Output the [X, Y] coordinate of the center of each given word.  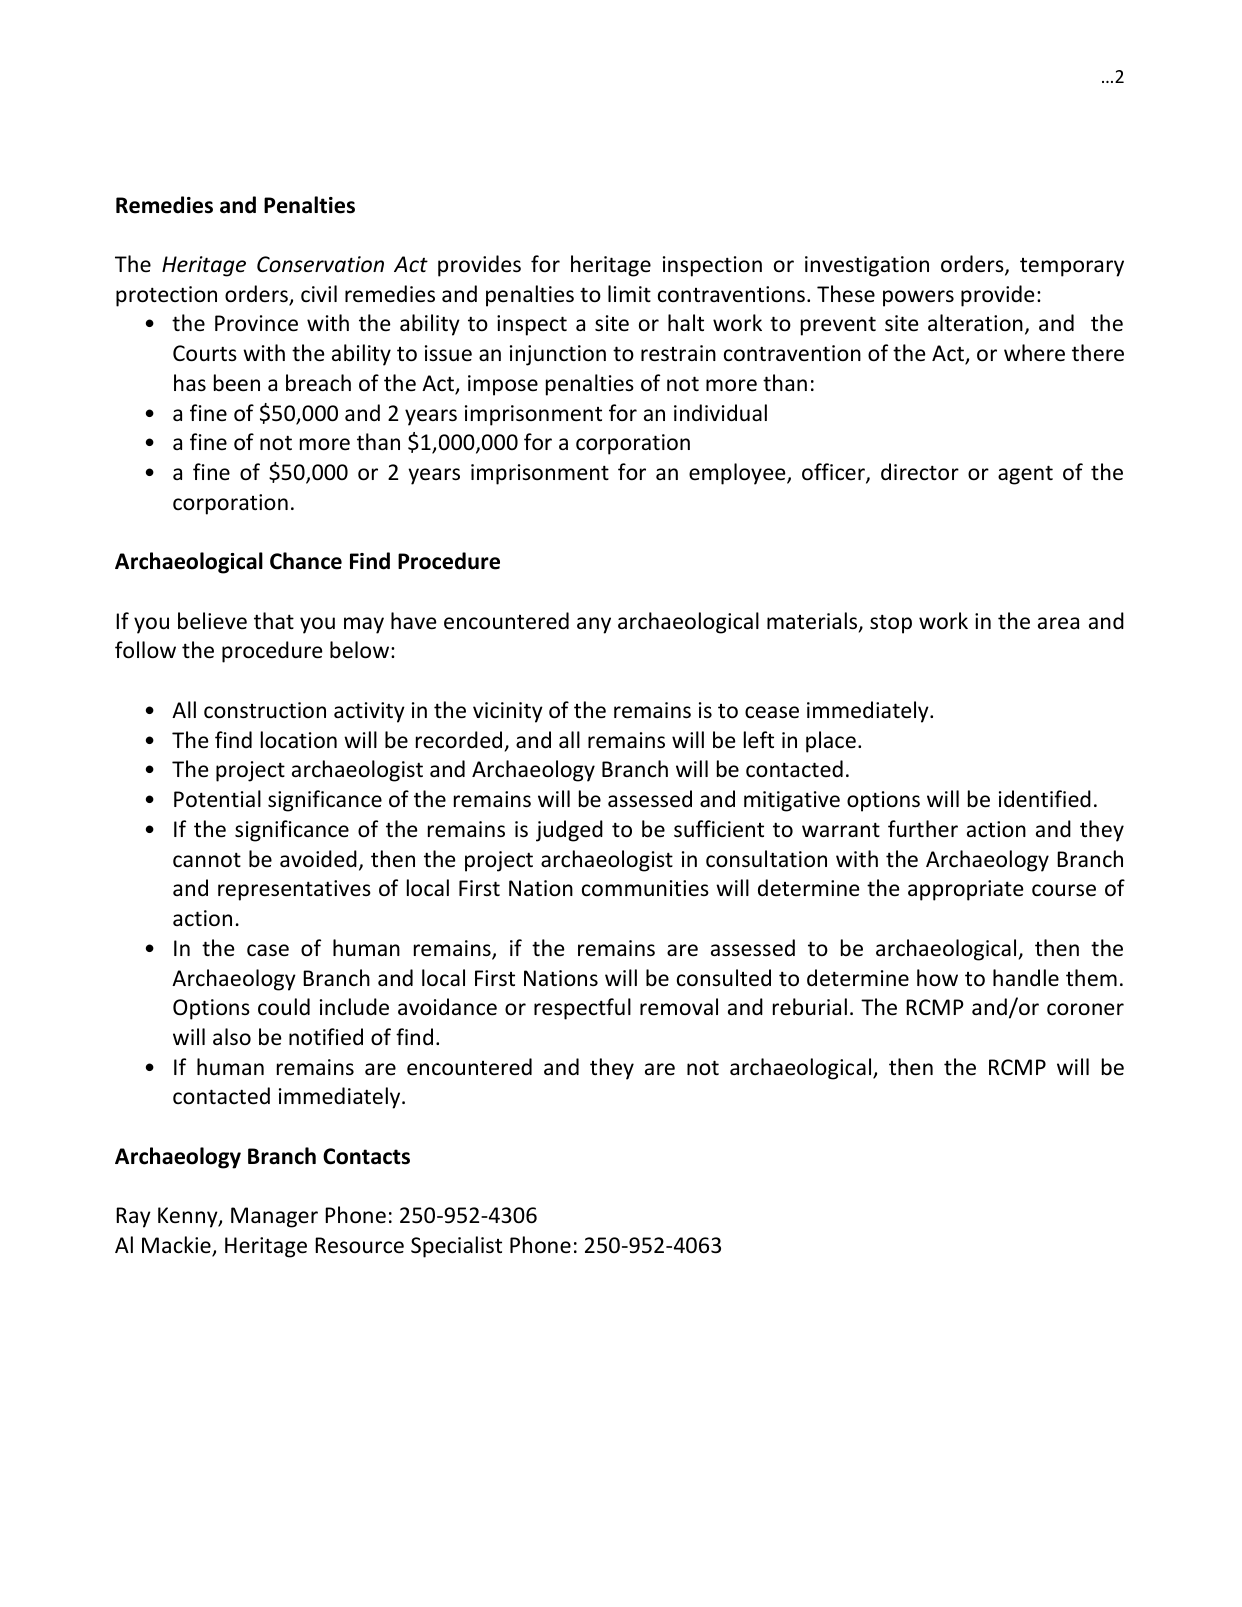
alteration [975, 323]
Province [256, 323]
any [594, 625]
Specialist [456, 1247]
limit [629, 293]
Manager [274, 1217]
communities [645, 888]
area [1058, 623]
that [274, 620]
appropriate [966, 890]
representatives [294, 890]
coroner [1085, 1009]
